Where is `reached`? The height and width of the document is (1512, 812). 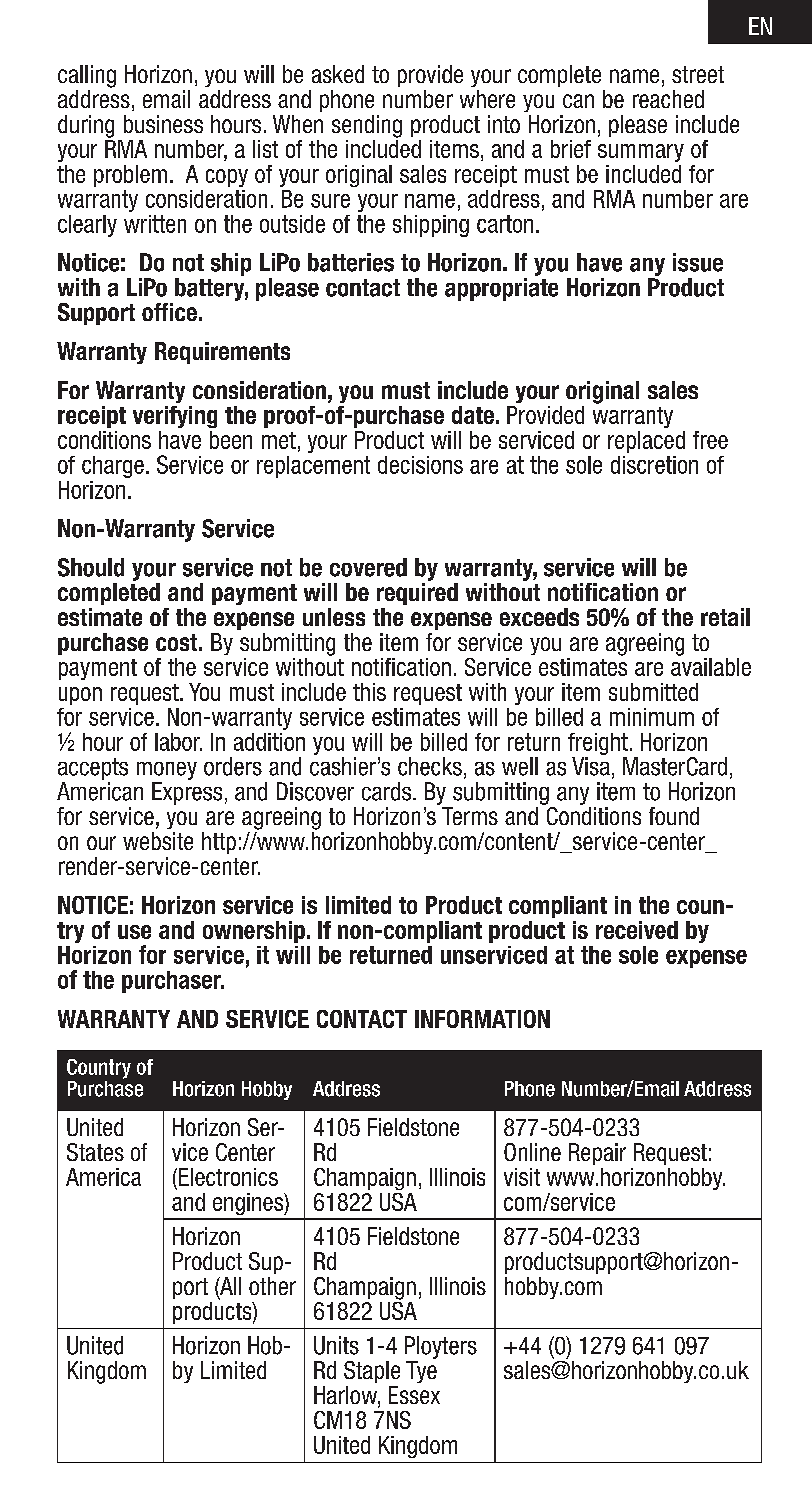
reached is located at coordinates (668, 99).
